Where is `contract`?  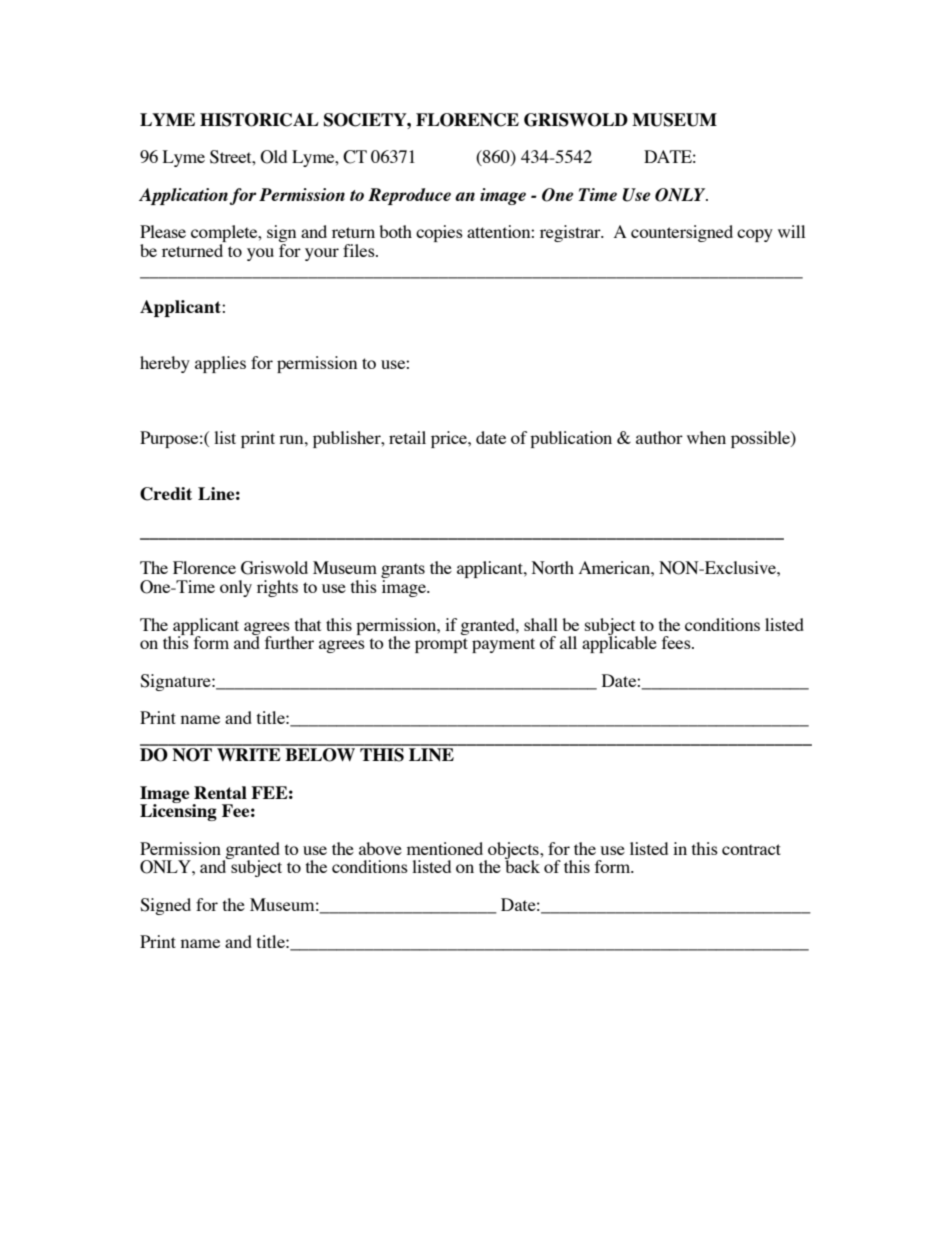
contract is located at coordinates (751, 849).
